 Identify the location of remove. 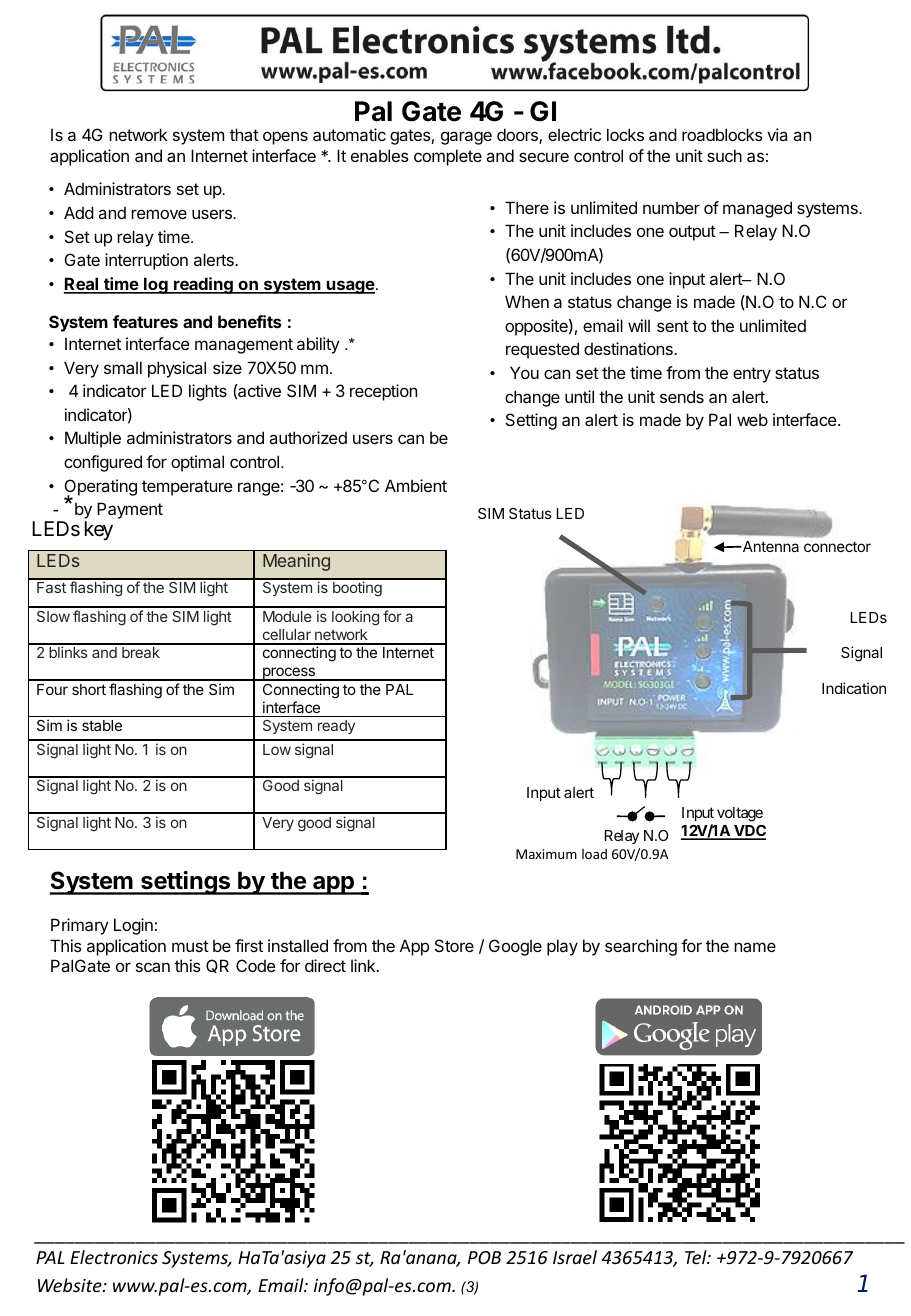
(159, 214).
